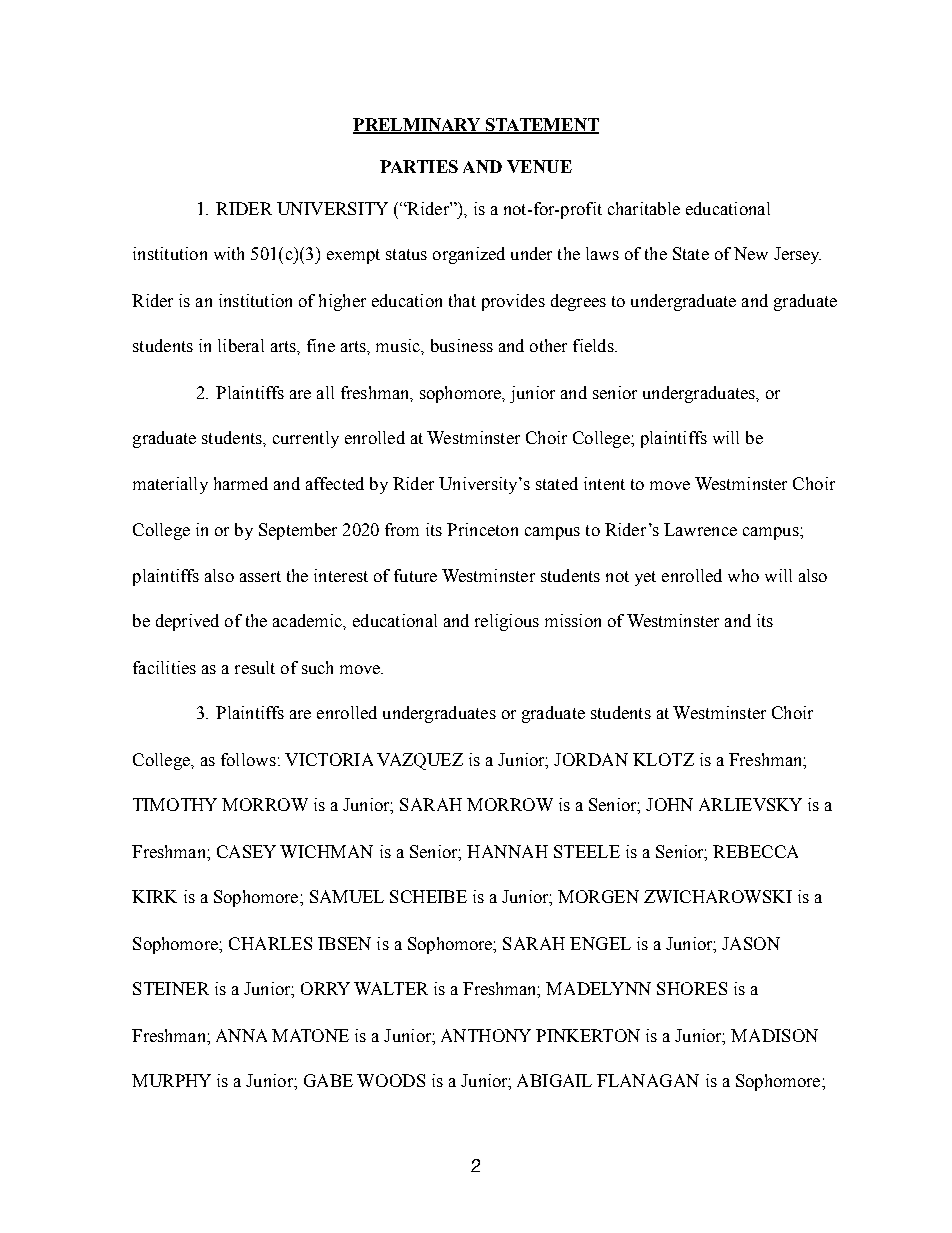 The image size is (952, 1233). I want to click on deprived, so click(187, 622).
